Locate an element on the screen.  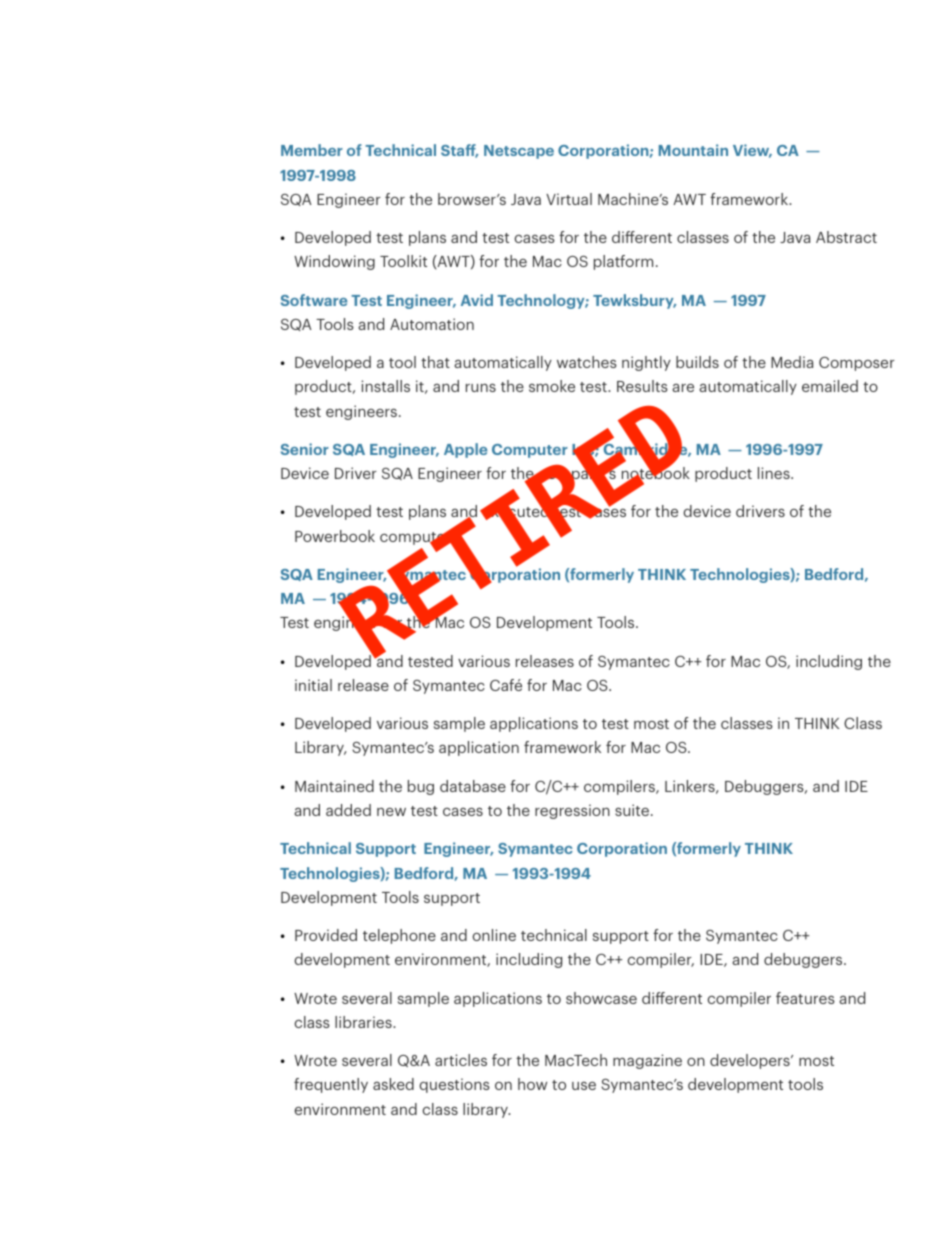
online is located at coordinates (494, 935).
